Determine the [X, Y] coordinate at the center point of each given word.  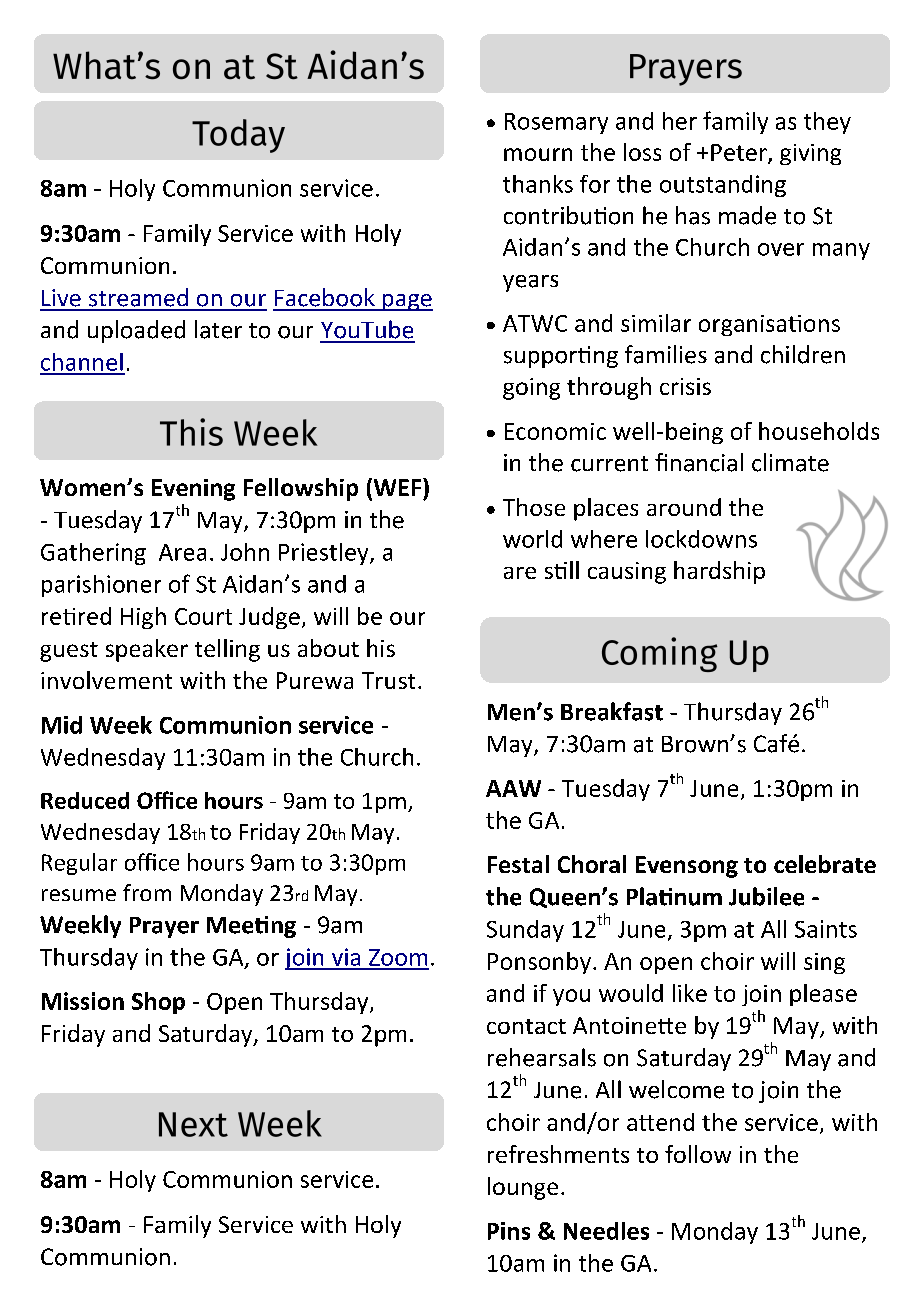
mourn [538, 154]
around [684, 507]
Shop [158, 1003]
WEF [396, 488]
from [147, 892]
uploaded [136, 331]
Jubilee [766, 896]
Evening [193, 490]
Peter [740, 154]
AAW [513, 788]
